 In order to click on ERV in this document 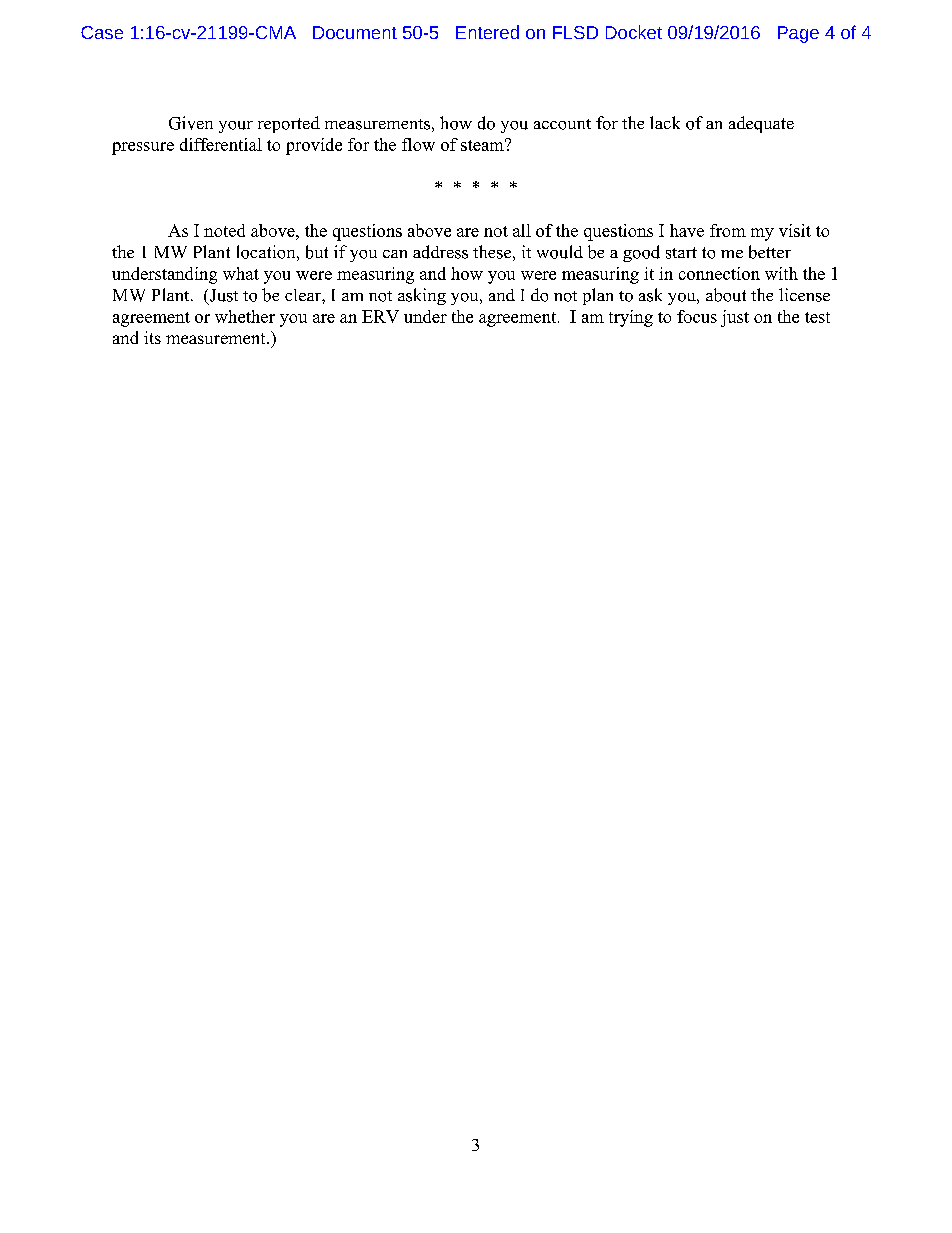, I will do `click(380, 316)`.
